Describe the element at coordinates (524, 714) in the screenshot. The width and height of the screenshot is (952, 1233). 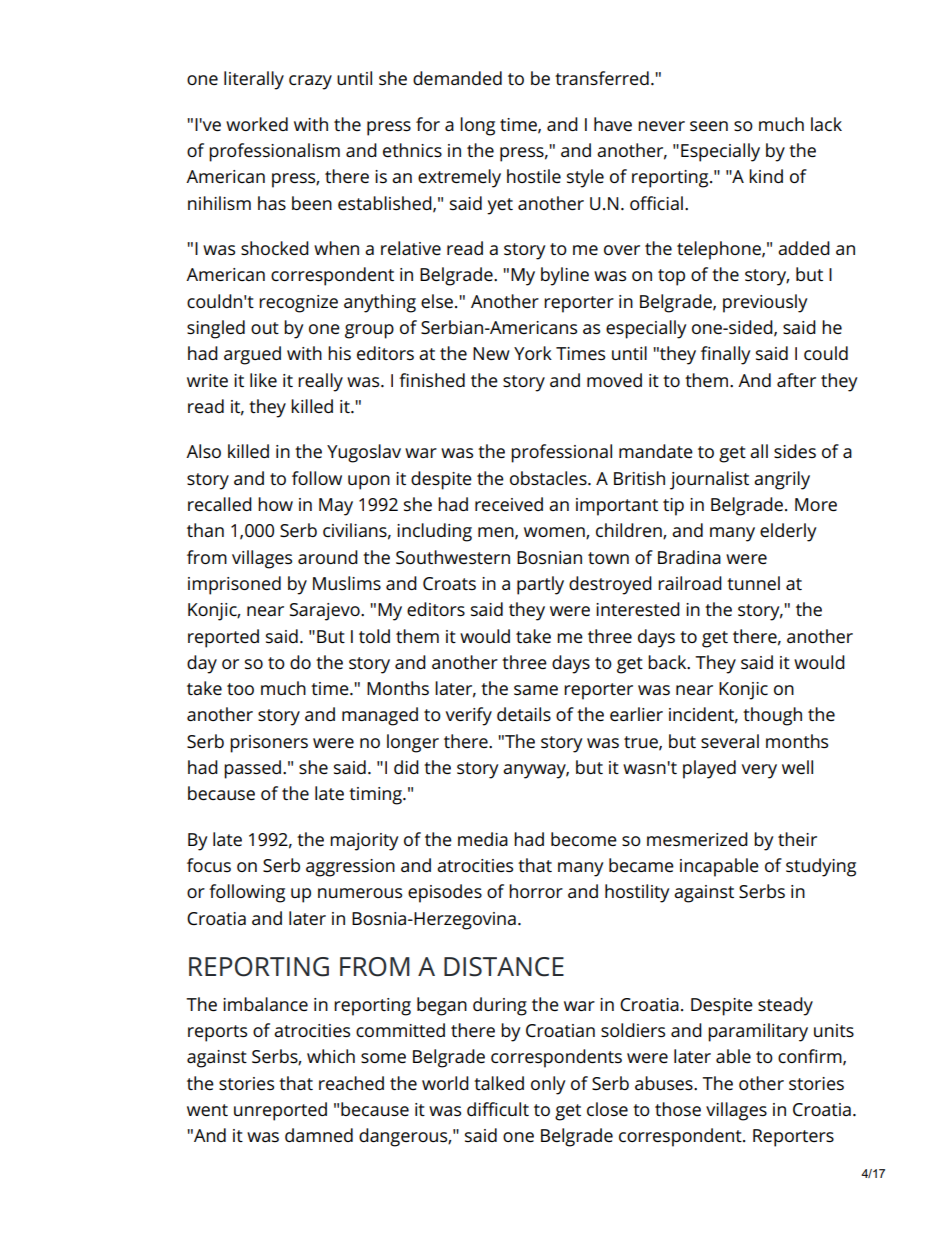
I see `details` at that location.
